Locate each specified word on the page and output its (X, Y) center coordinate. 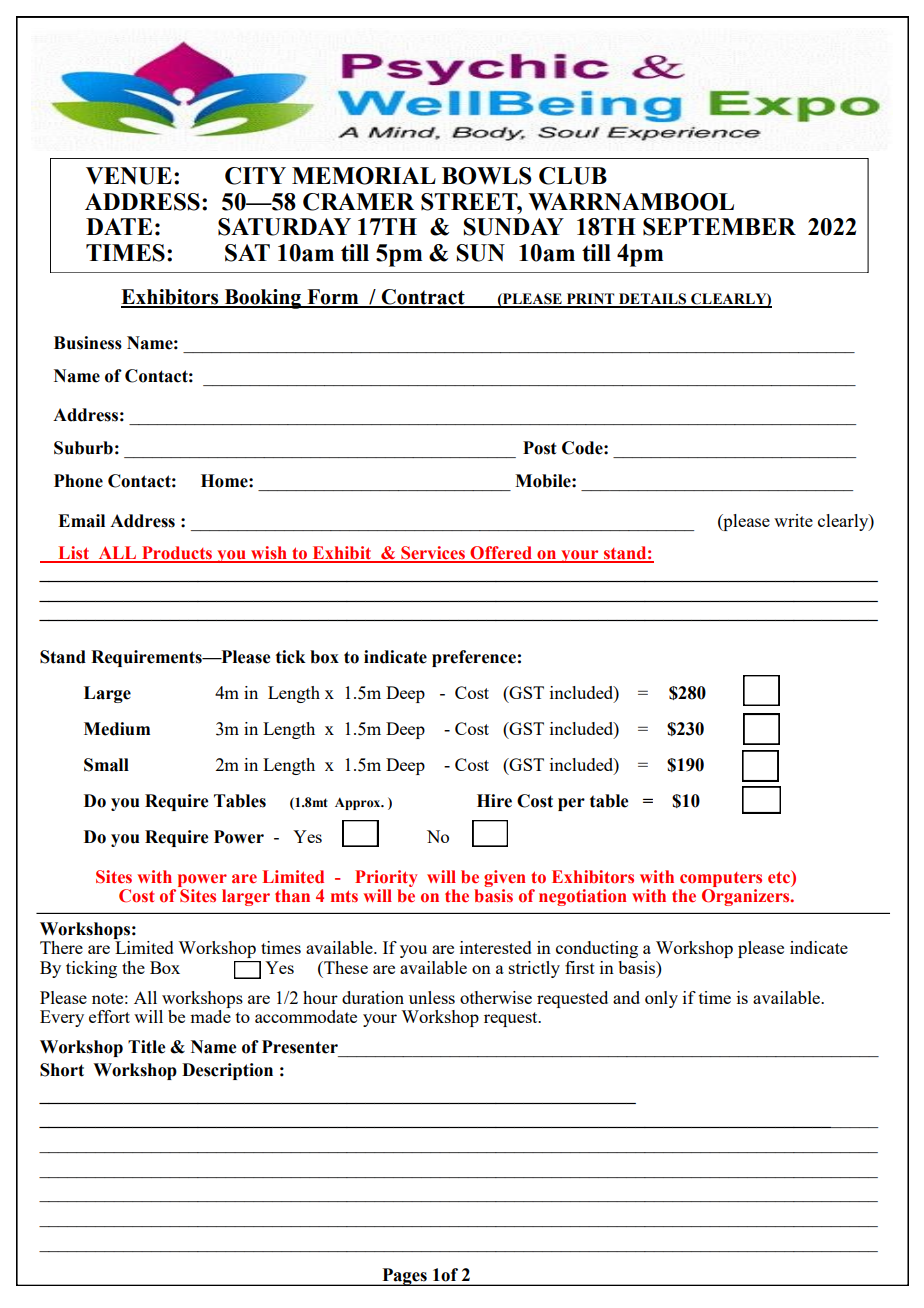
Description (227, 1071)
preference (474, 658)
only (661, 999)
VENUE (129, 176)
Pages (404, 1277)
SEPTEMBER (719, 227)
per (571, 804)
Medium (117, 729)
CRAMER (358, 202)
